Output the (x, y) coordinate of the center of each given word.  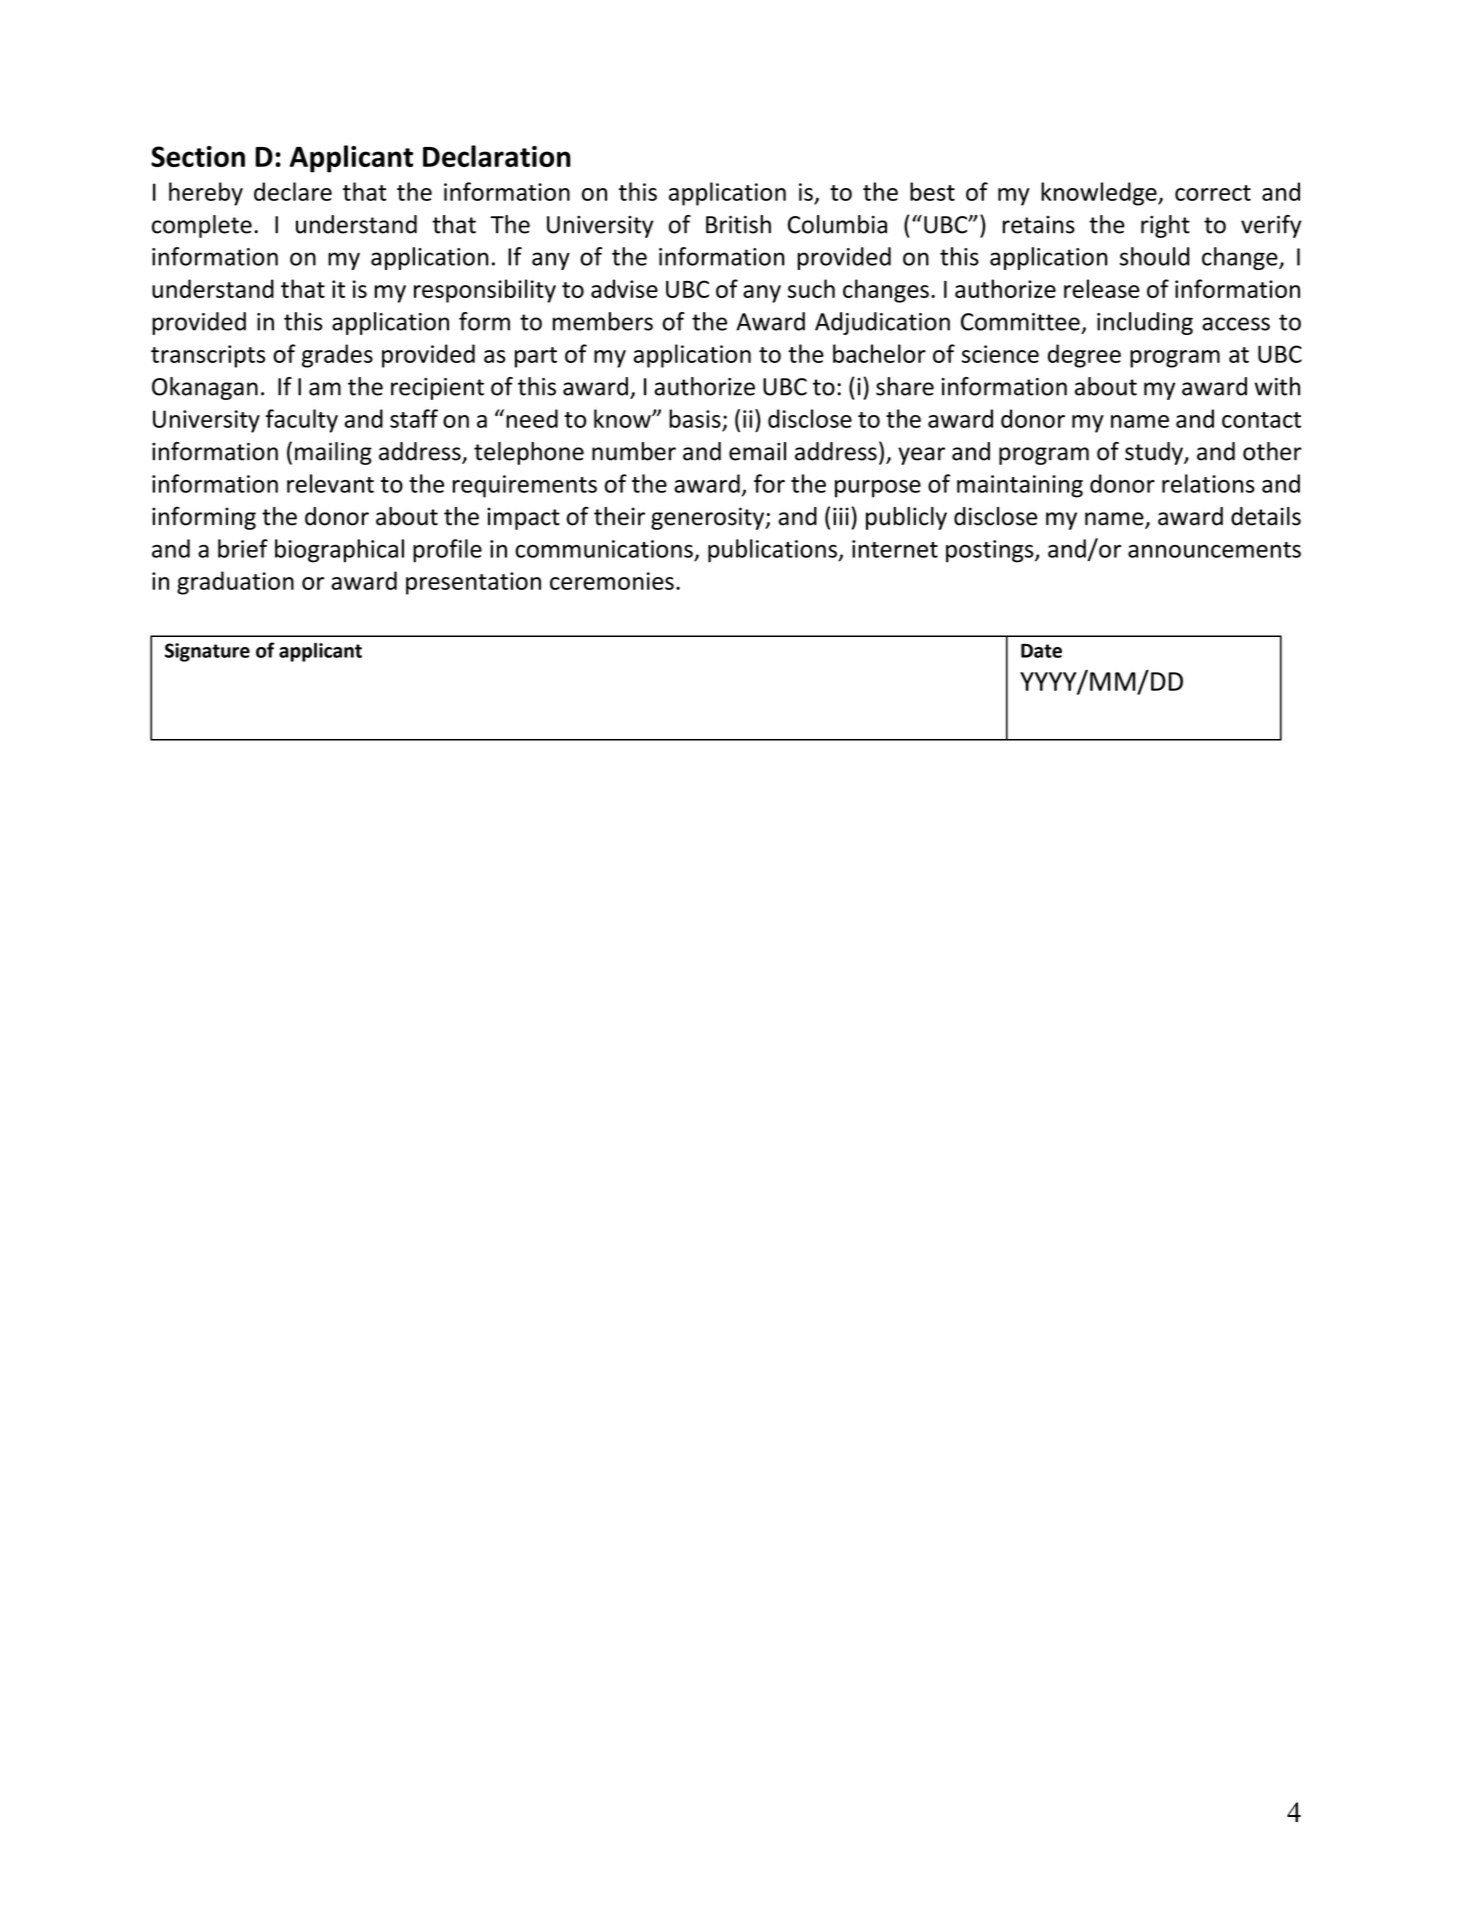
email (757, 451)
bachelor (879, 353)
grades (337, 356)
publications (773, 551)
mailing (333, 453)
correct (1213, 193)
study (1155, 453)
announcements (1214, 550)
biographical (339, 551)
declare (293, 191)
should (1154, 256)
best (932, 191)
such (811, 288)
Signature (207, 652)
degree (1084, 356)
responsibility (485, 291)
